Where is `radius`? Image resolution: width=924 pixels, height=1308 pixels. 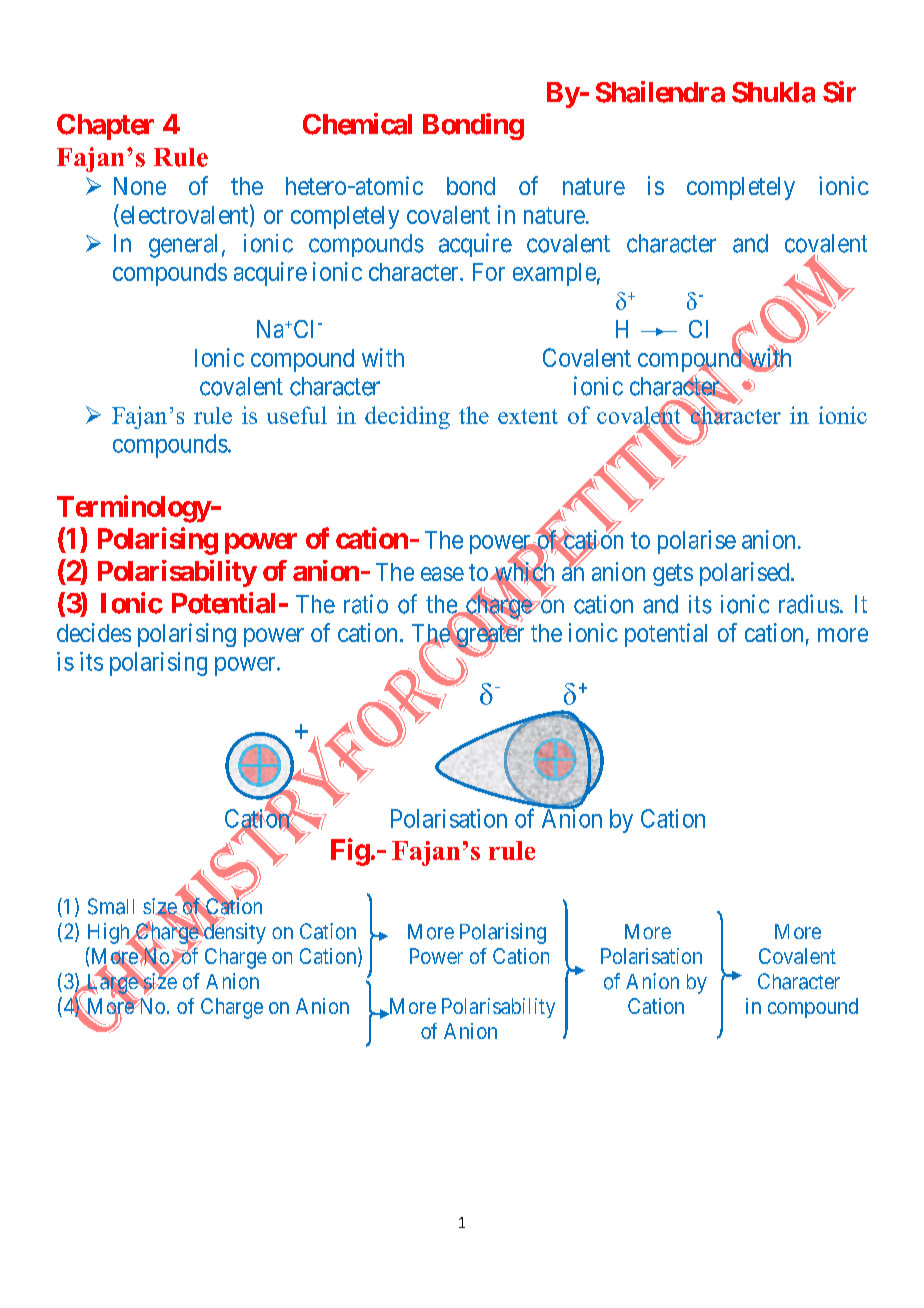 radius is located at coordinates (809, 604).
